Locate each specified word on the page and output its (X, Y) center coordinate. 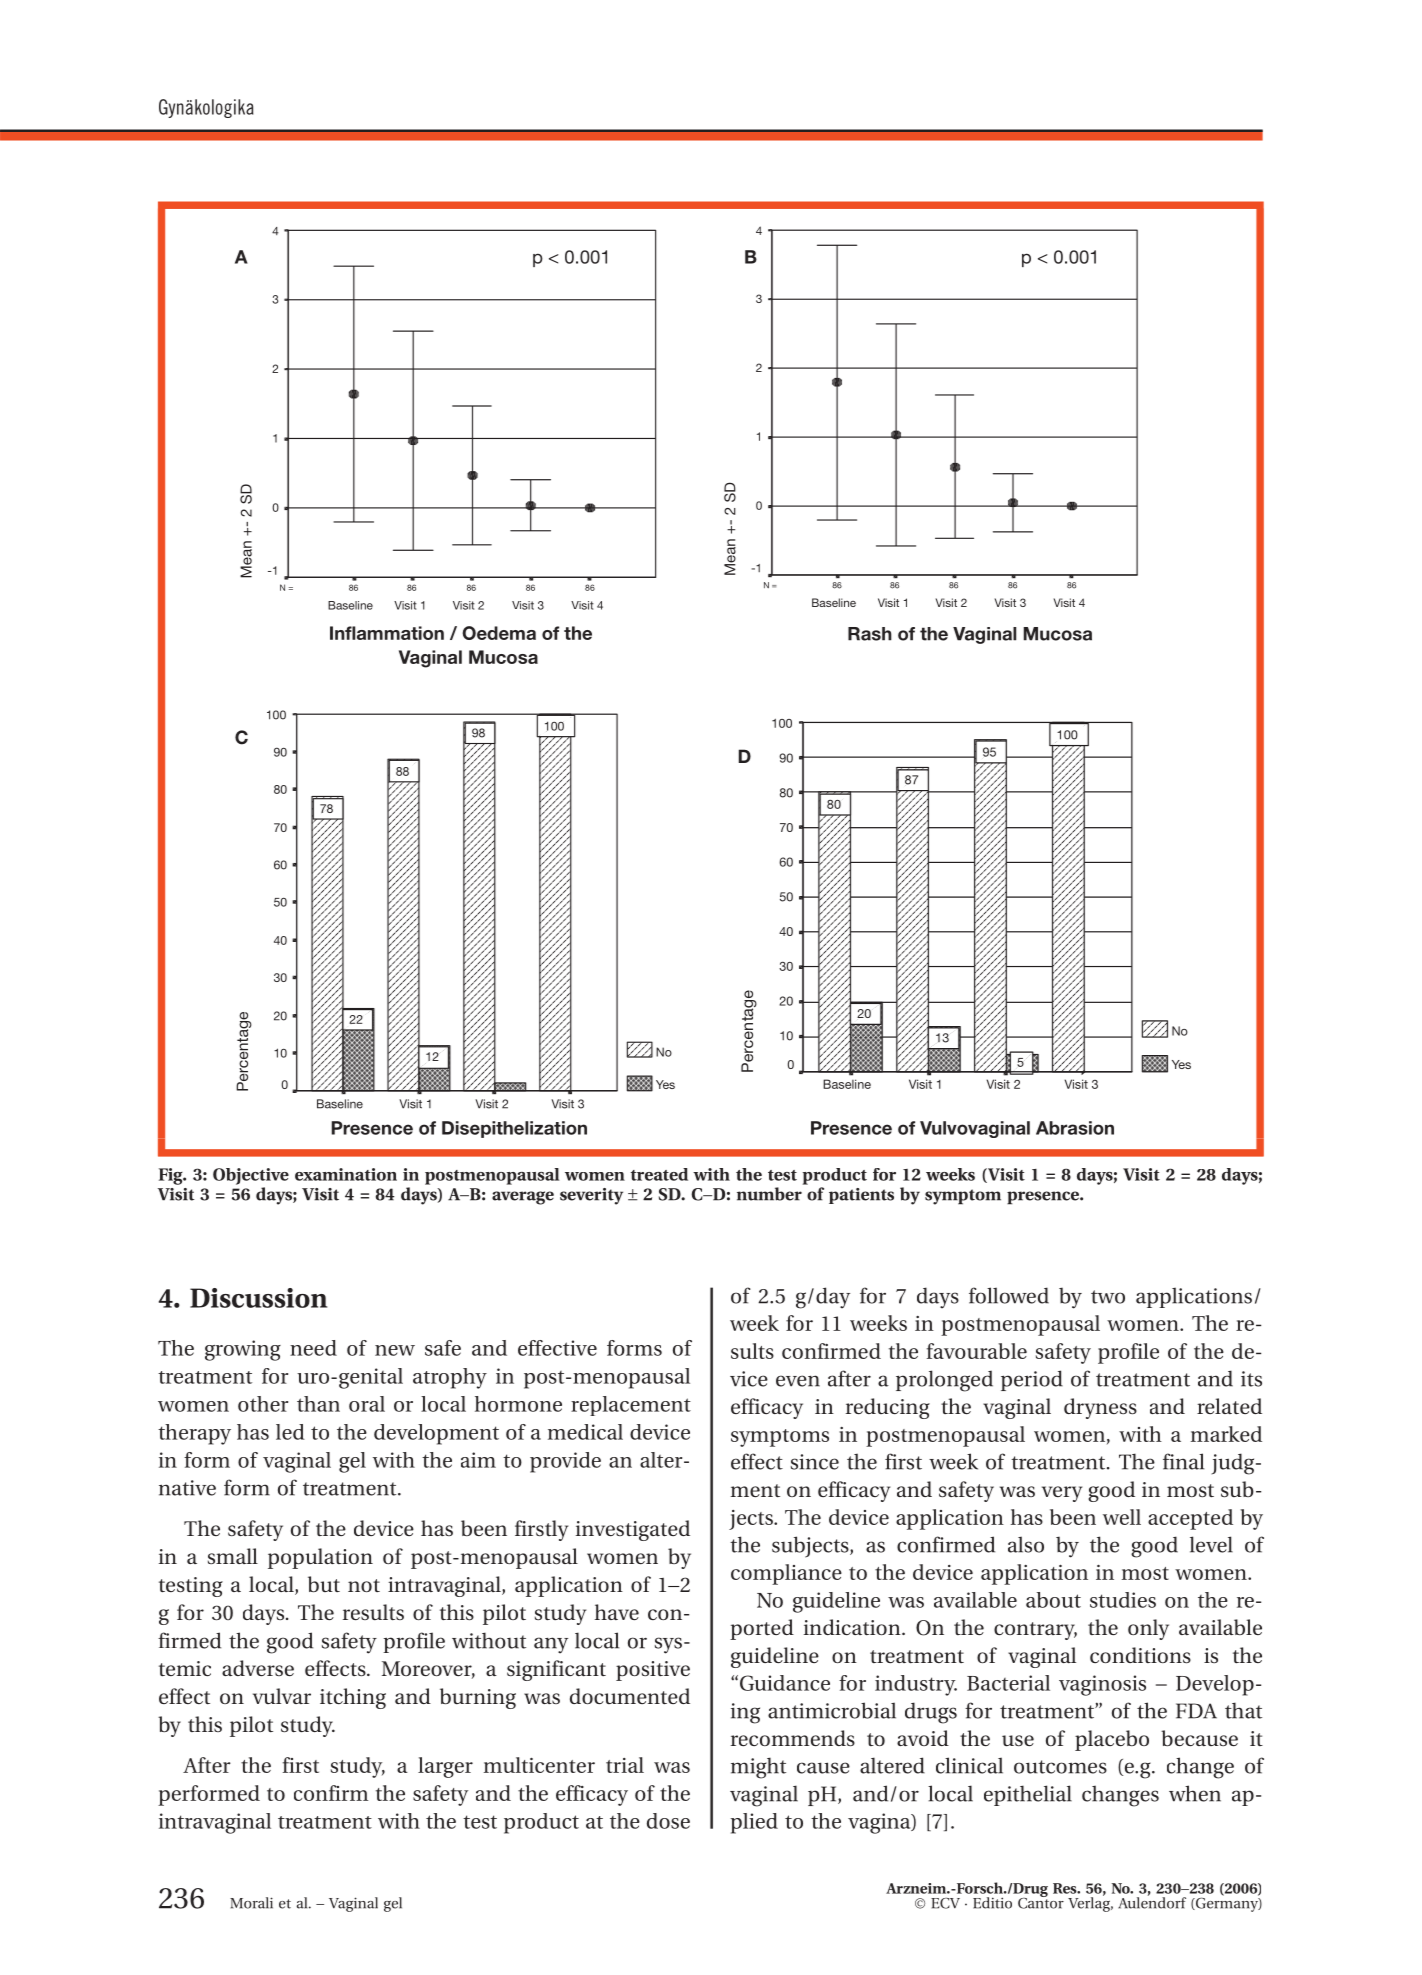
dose (668, 1821)
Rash (870, 634)
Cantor (1041, 1902)
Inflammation (387, 633)
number (769, 1194)
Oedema (499, 633)
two (1108, 1297)
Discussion (258, 1298)
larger (445, 1767)
